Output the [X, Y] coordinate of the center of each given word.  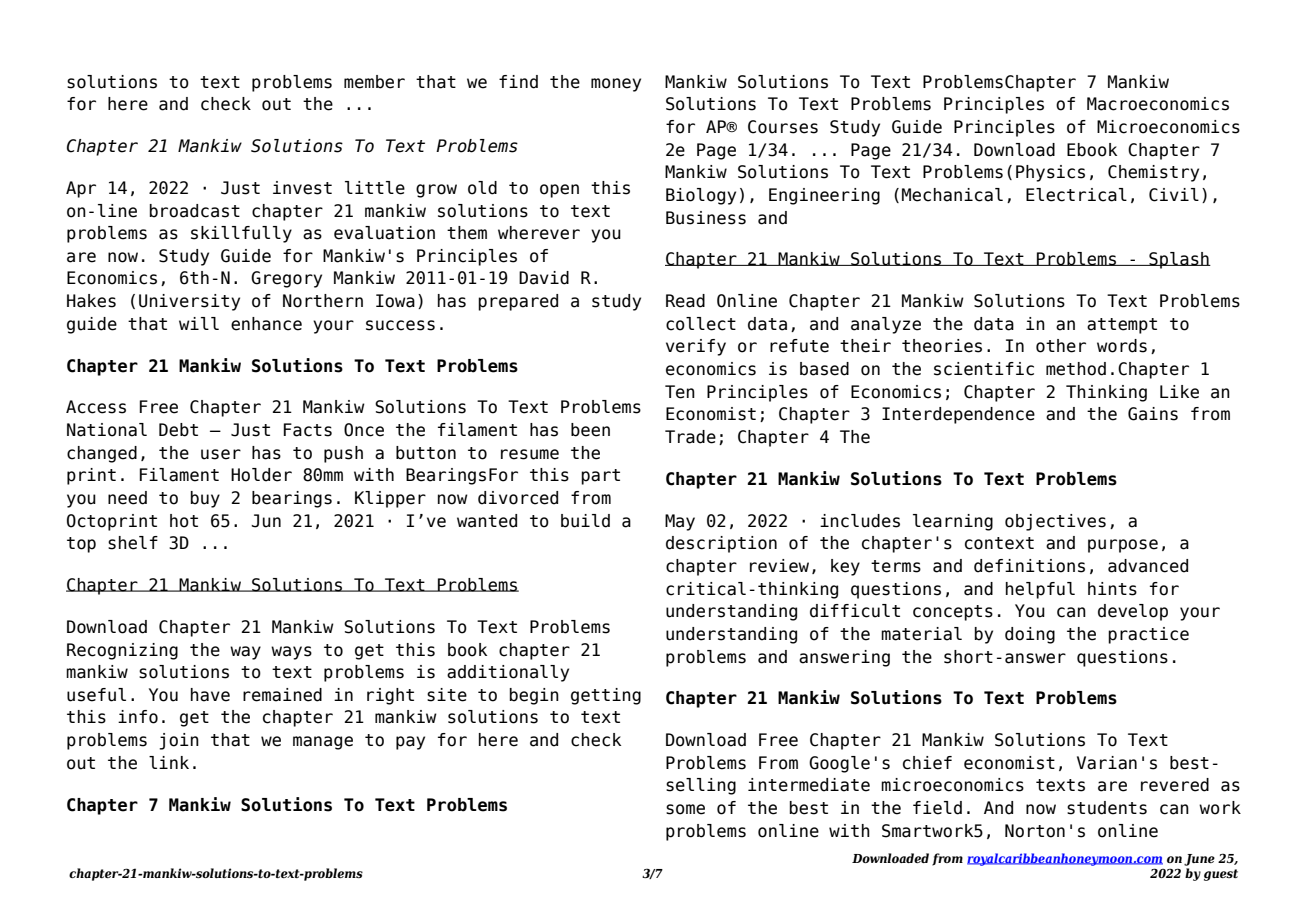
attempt [1122, 326]
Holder [261, 475]
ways [291, 653]
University [189, 302]
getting [606, 696]
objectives [1055, 522]
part [600, 477]
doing [1030, 635]
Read [685, 301]
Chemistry [1153, 173]
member [374, 82]
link [169, 762]
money [616, 85]
